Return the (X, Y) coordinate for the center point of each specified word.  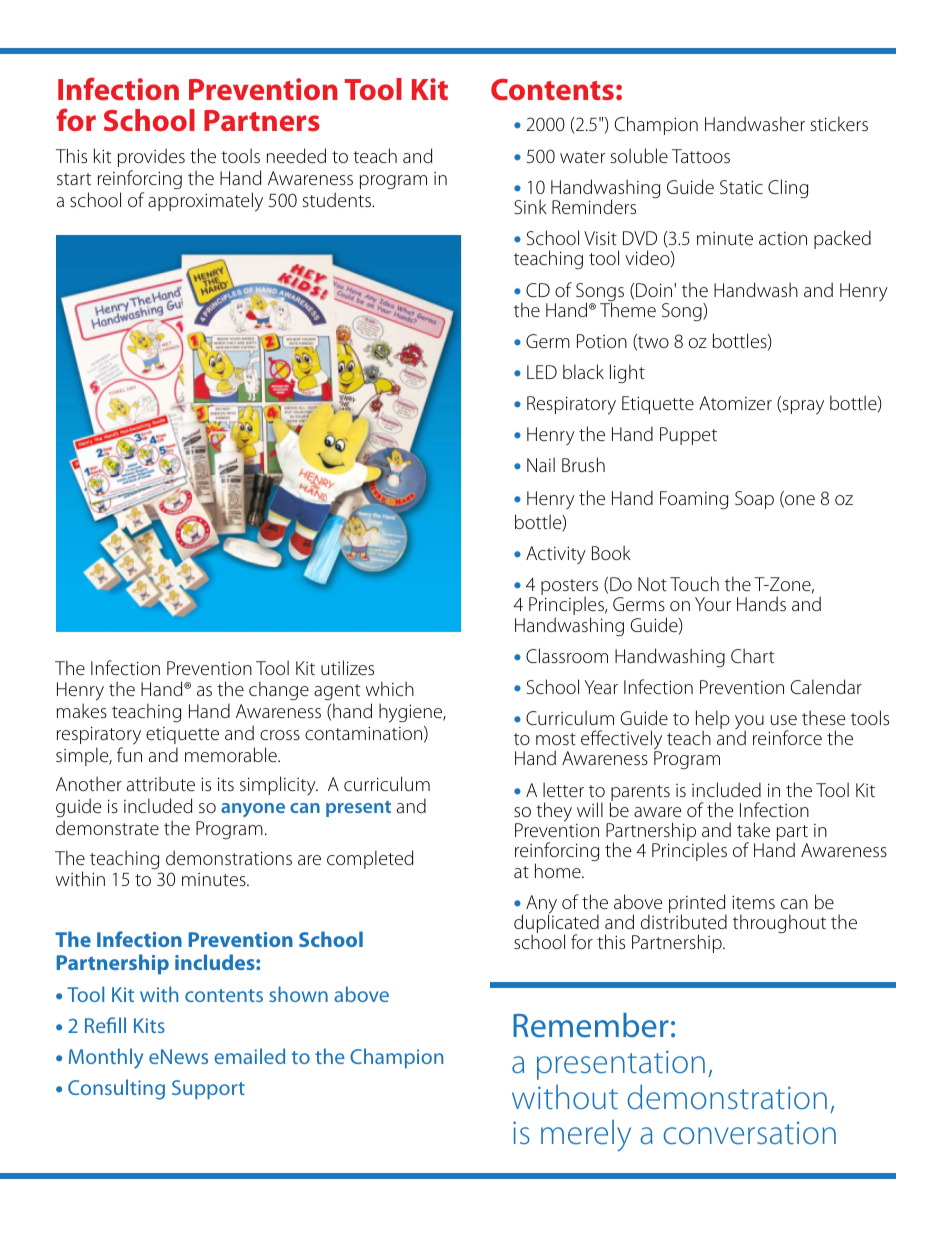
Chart (752, 655)
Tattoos (701, 156)
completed (370, 859)
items (753, 902)
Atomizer (735, 403)
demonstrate (107, 827)
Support (208, 1089)
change (279, 690)
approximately (205, 202)
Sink (530, 206)
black (583, 371)
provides (151, 157)
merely (586, 1136)
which (390, 688)
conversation (750, 1133)
